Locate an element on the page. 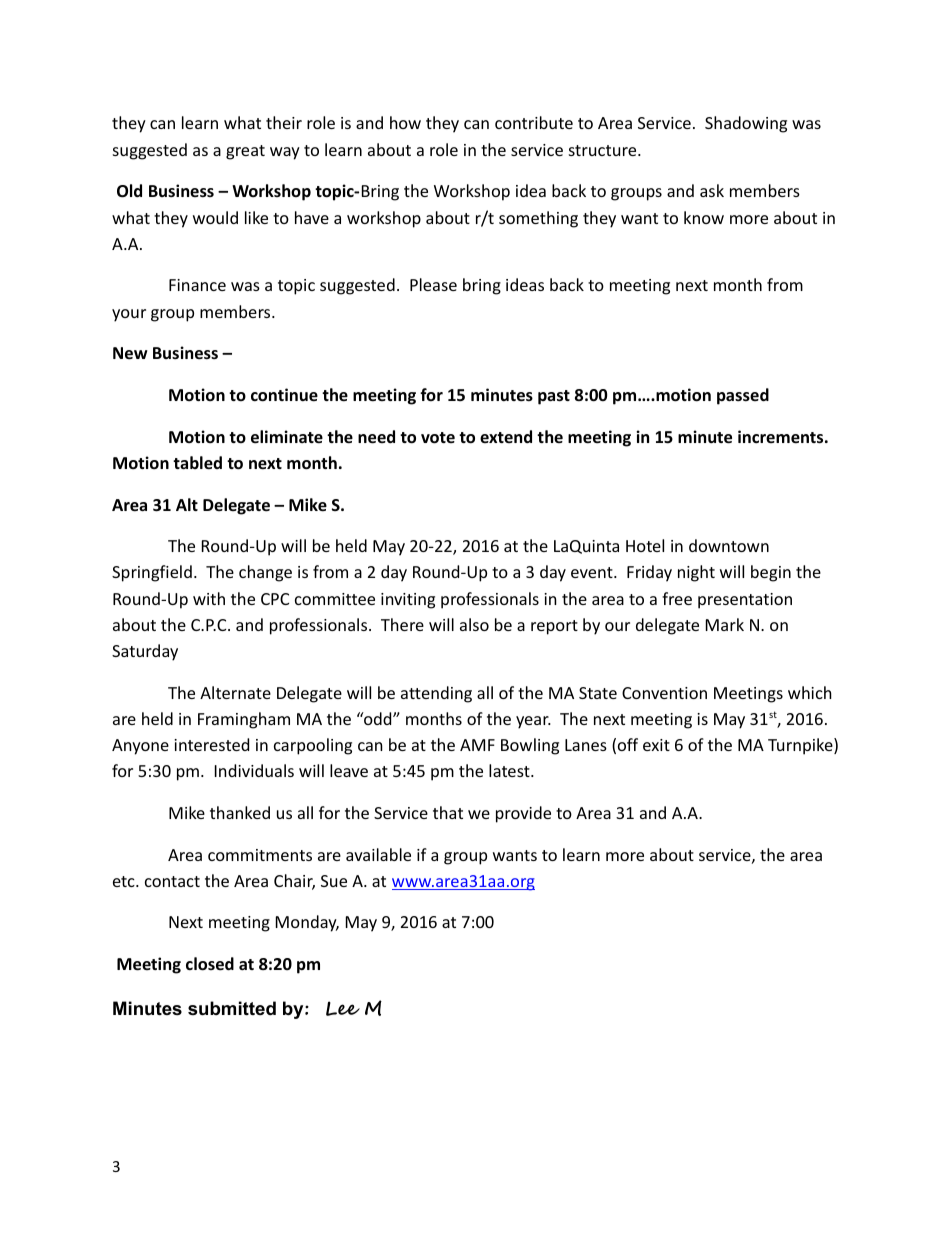  provide is located at coordinates (523, 814).
